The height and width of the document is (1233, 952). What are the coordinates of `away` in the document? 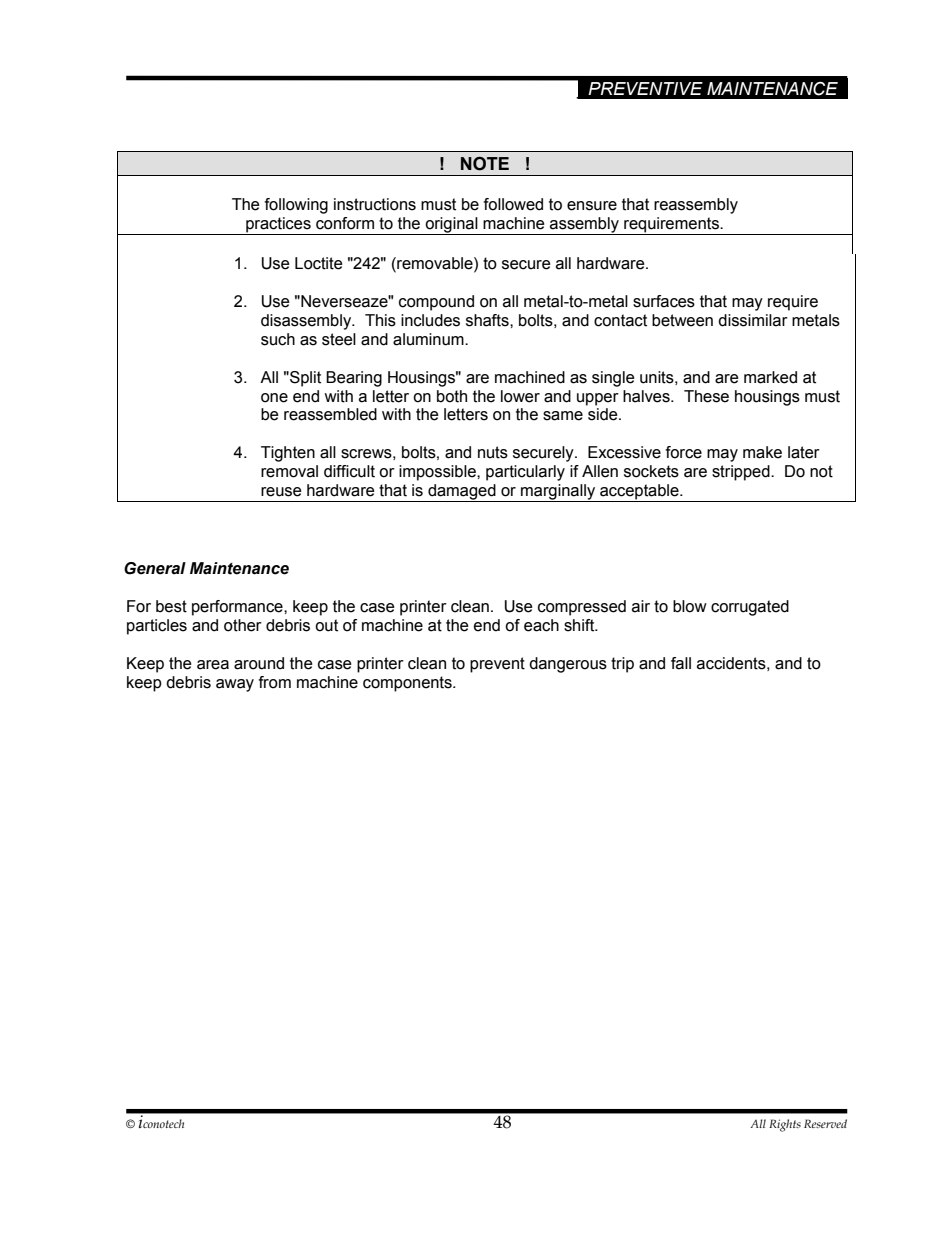 It's located at (235, 685).
